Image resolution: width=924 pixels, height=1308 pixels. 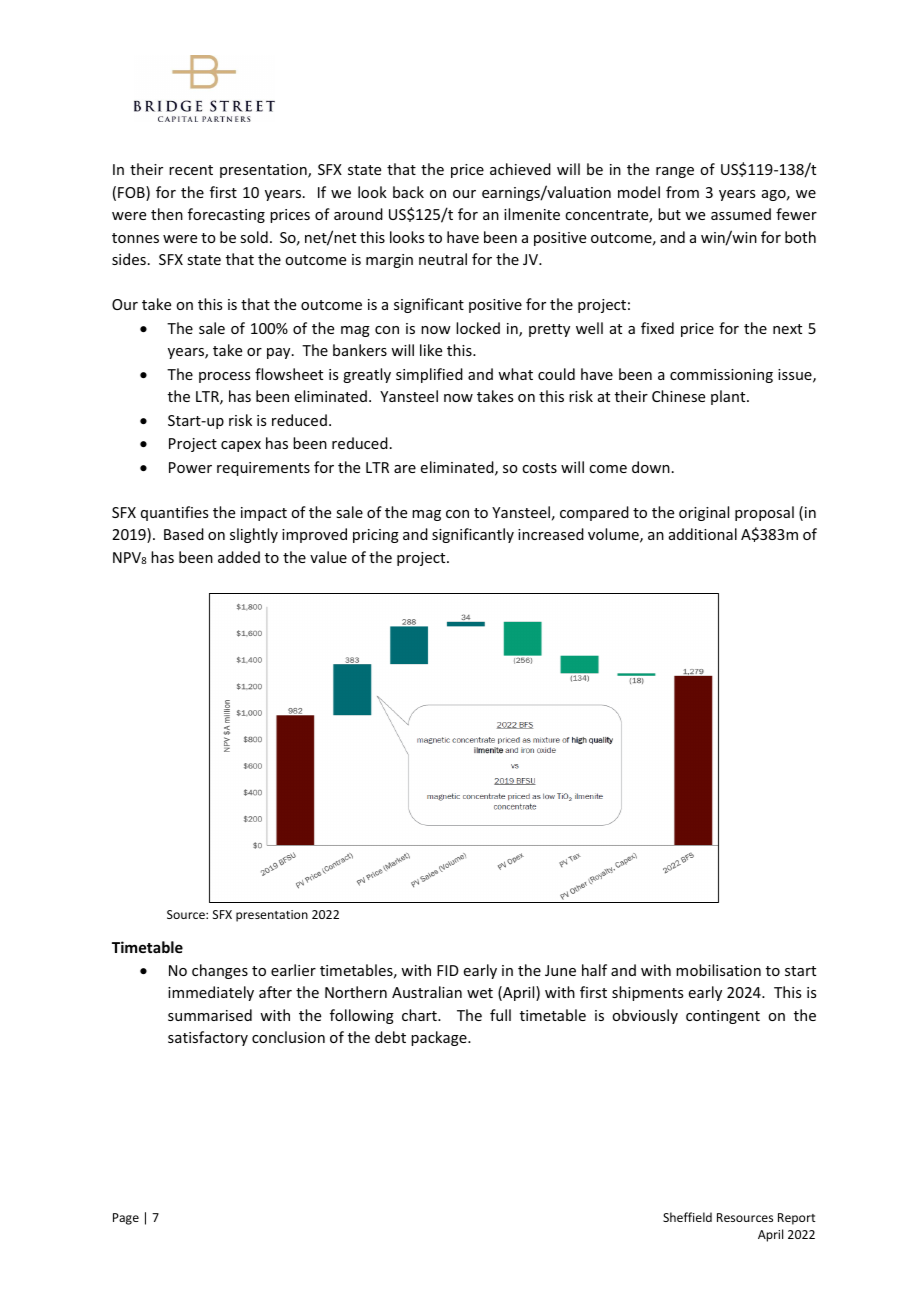 What do you see at coordinates (687, 1217) in the screenshot?
I see `Sheffield` at bounding box center [687, 1217].
